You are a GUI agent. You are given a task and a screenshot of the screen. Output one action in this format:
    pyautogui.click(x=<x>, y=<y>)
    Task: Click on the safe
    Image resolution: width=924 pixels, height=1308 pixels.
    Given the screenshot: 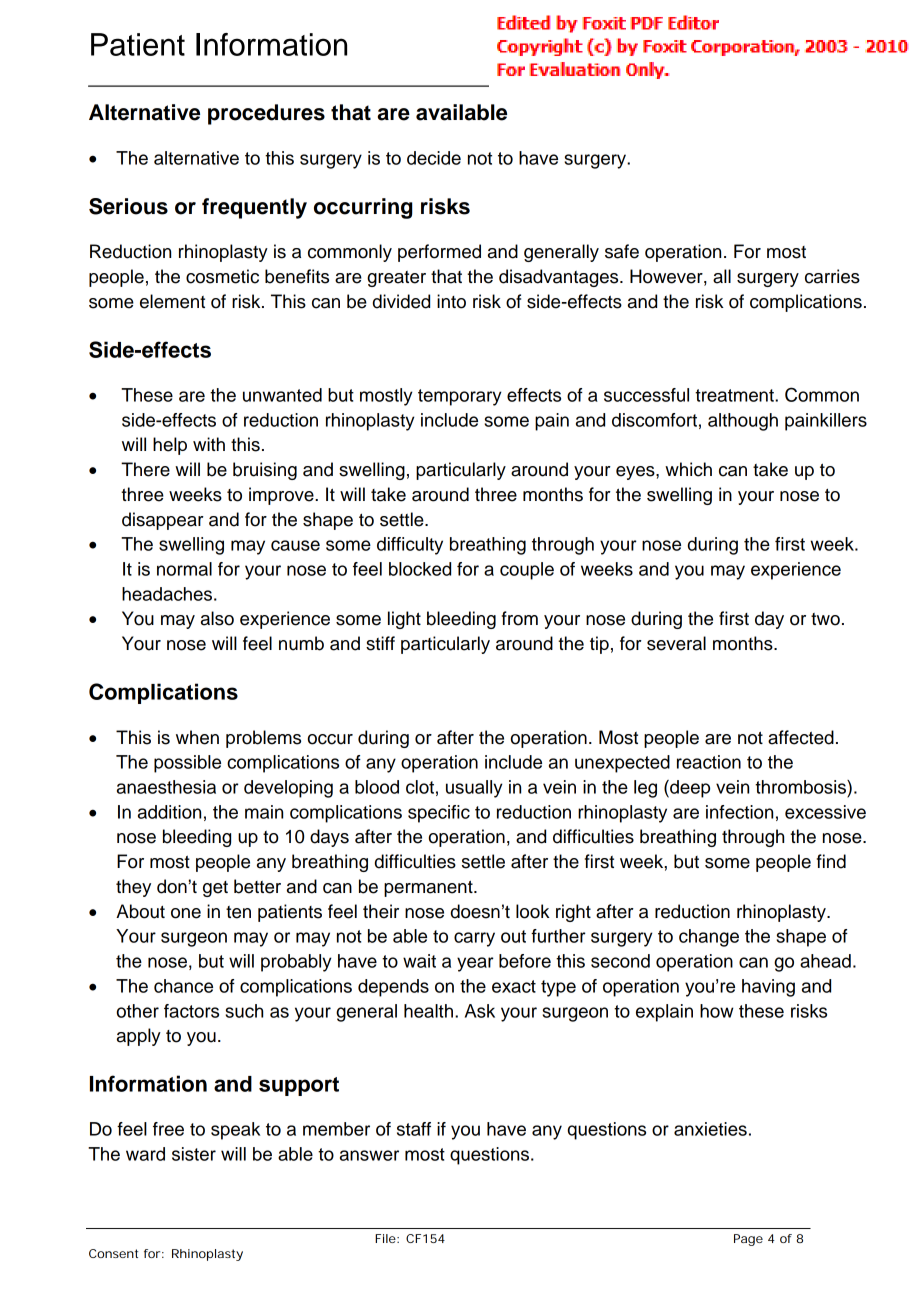 What is the action you would take?
    pyautogui.click(x=622, y=251)
